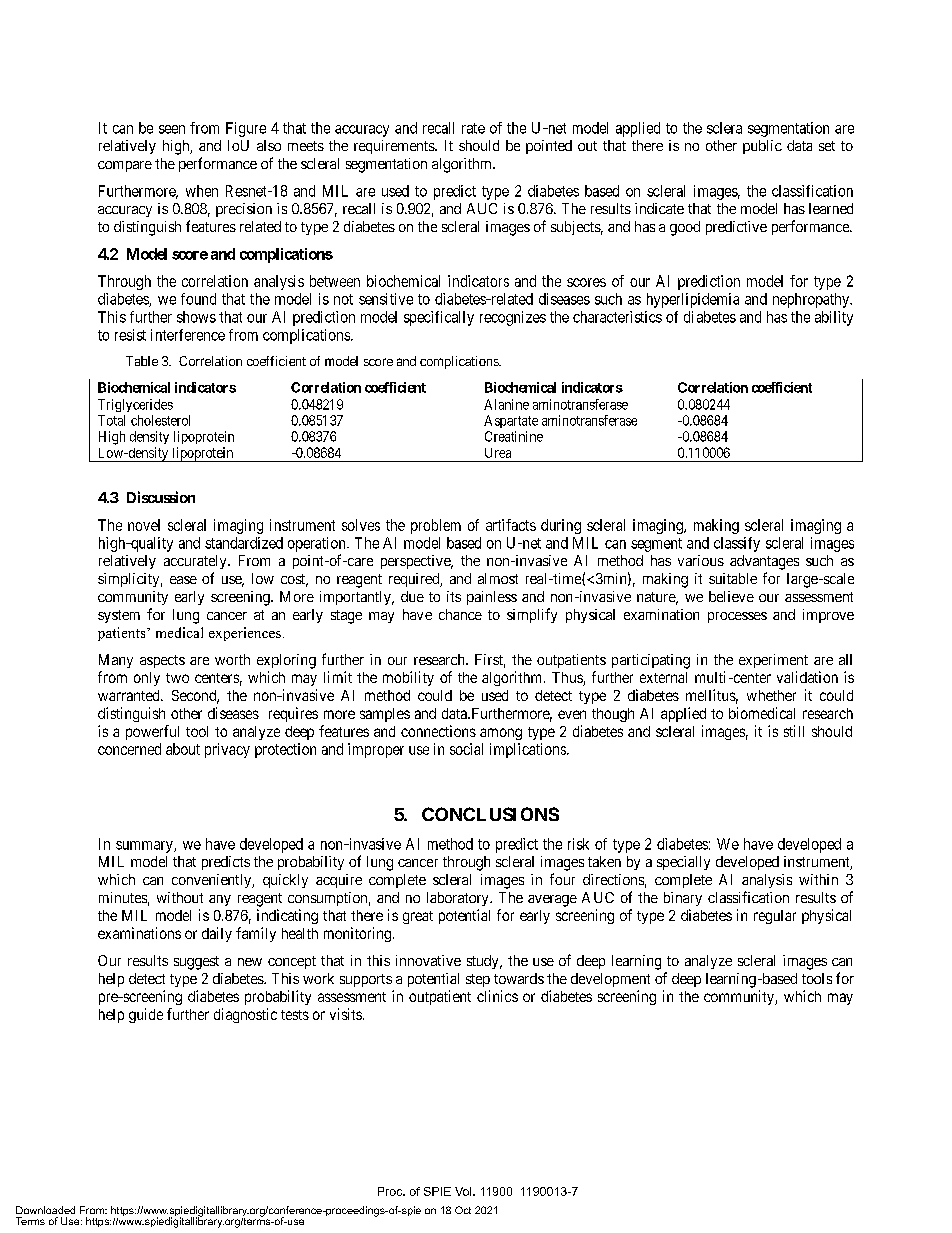  Describe the element at coordinates (180, 897) in the image. I see `without` at that location.
